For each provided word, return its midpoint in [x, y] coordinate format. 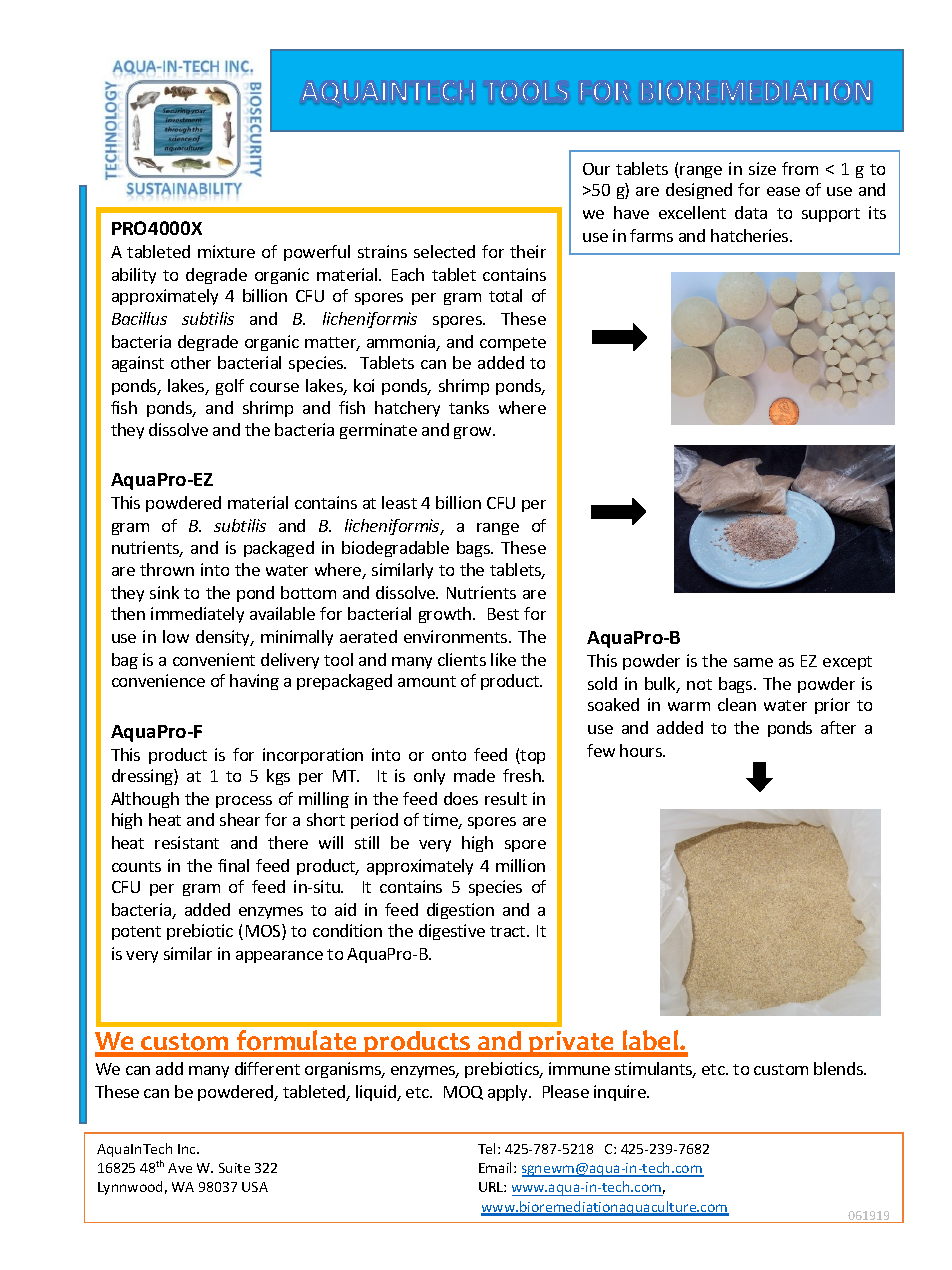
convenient [214, 659]
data [751, 212]
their [528, 251]
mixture [226, 251]
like [503, 659]
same [753, 662]
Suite [234, 1168]
